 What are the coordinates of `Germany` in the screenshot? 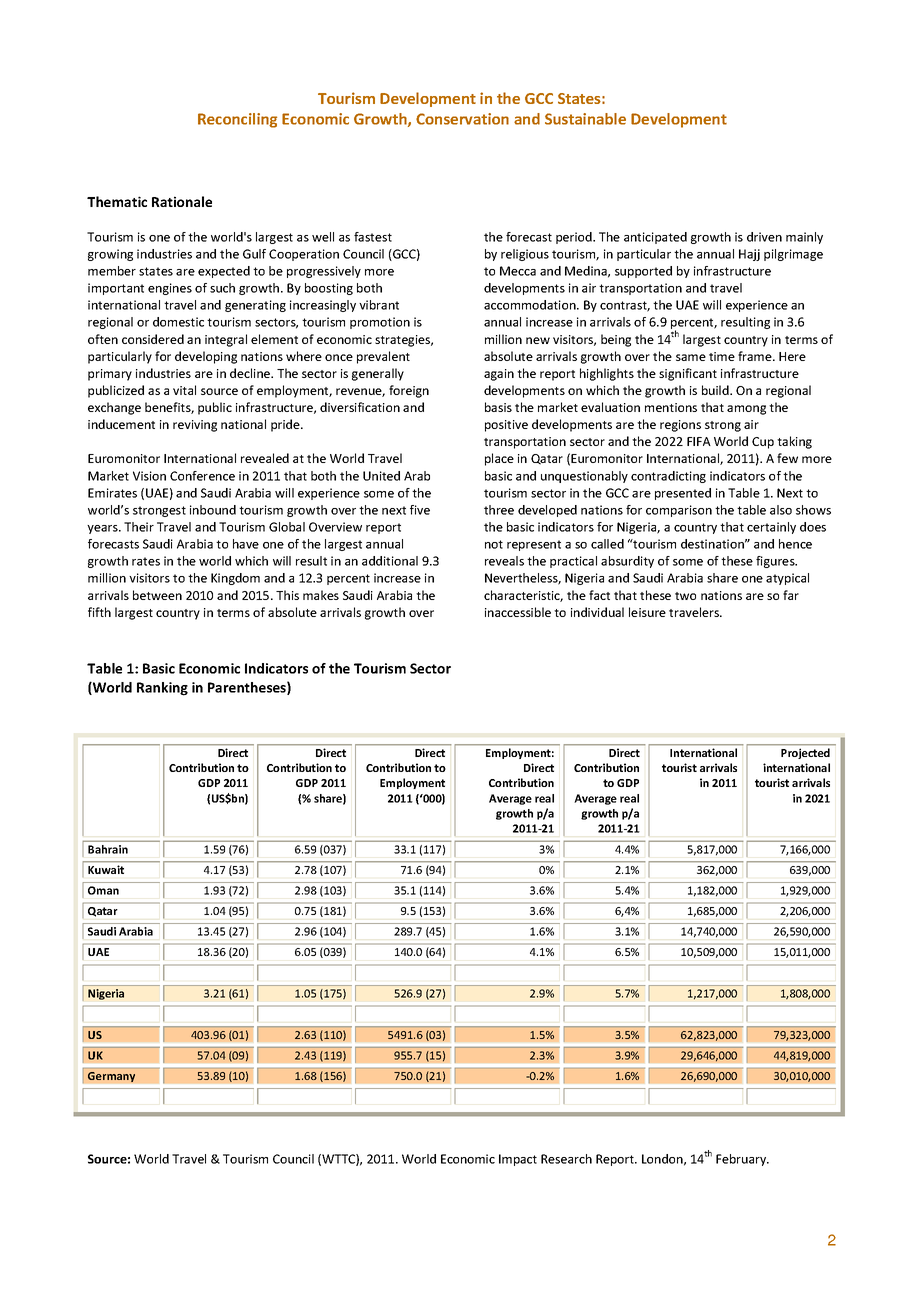 It's located at (111, 1077).
